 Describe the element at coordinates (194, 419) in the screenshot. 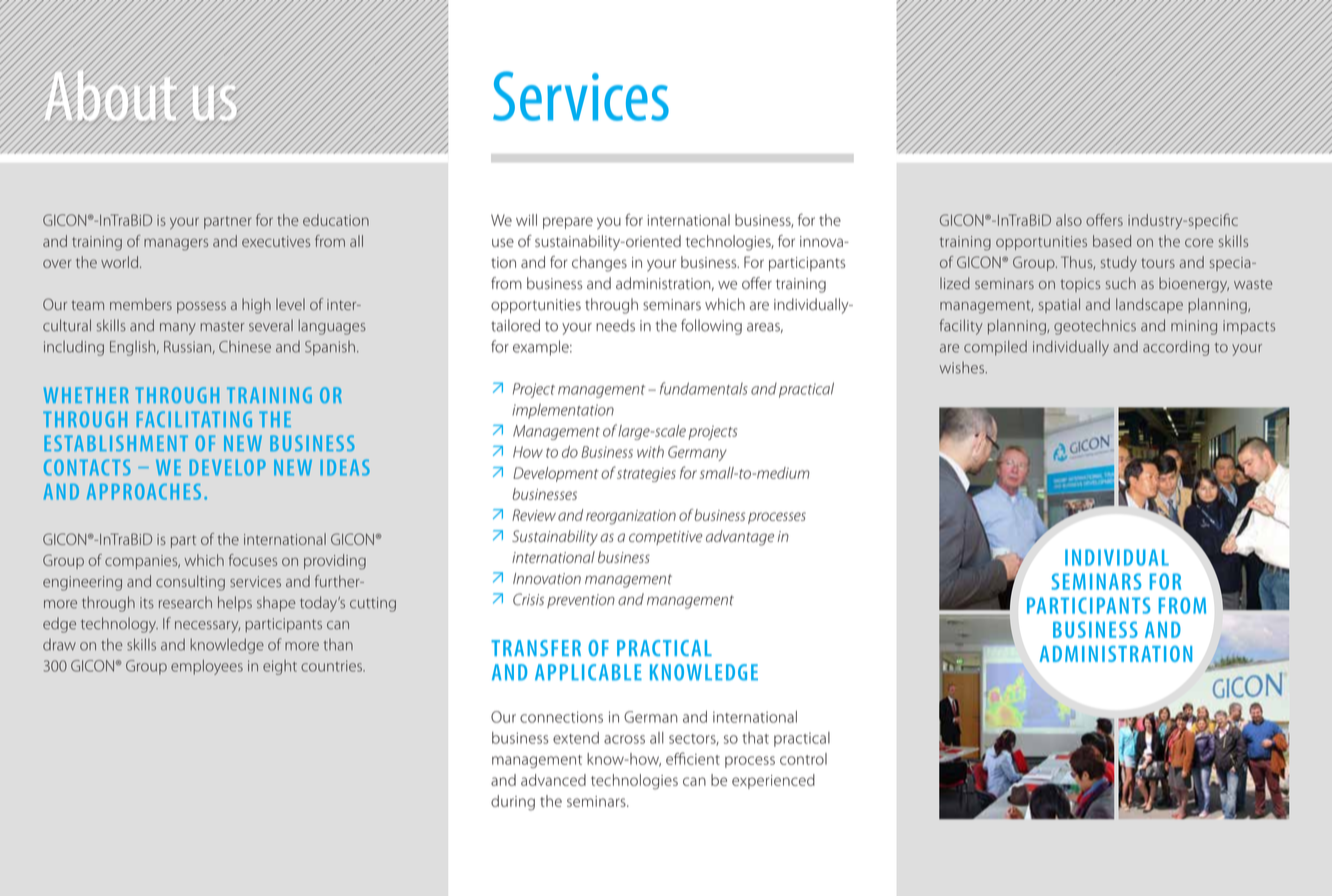

I see `FACILITATING` at that location.
